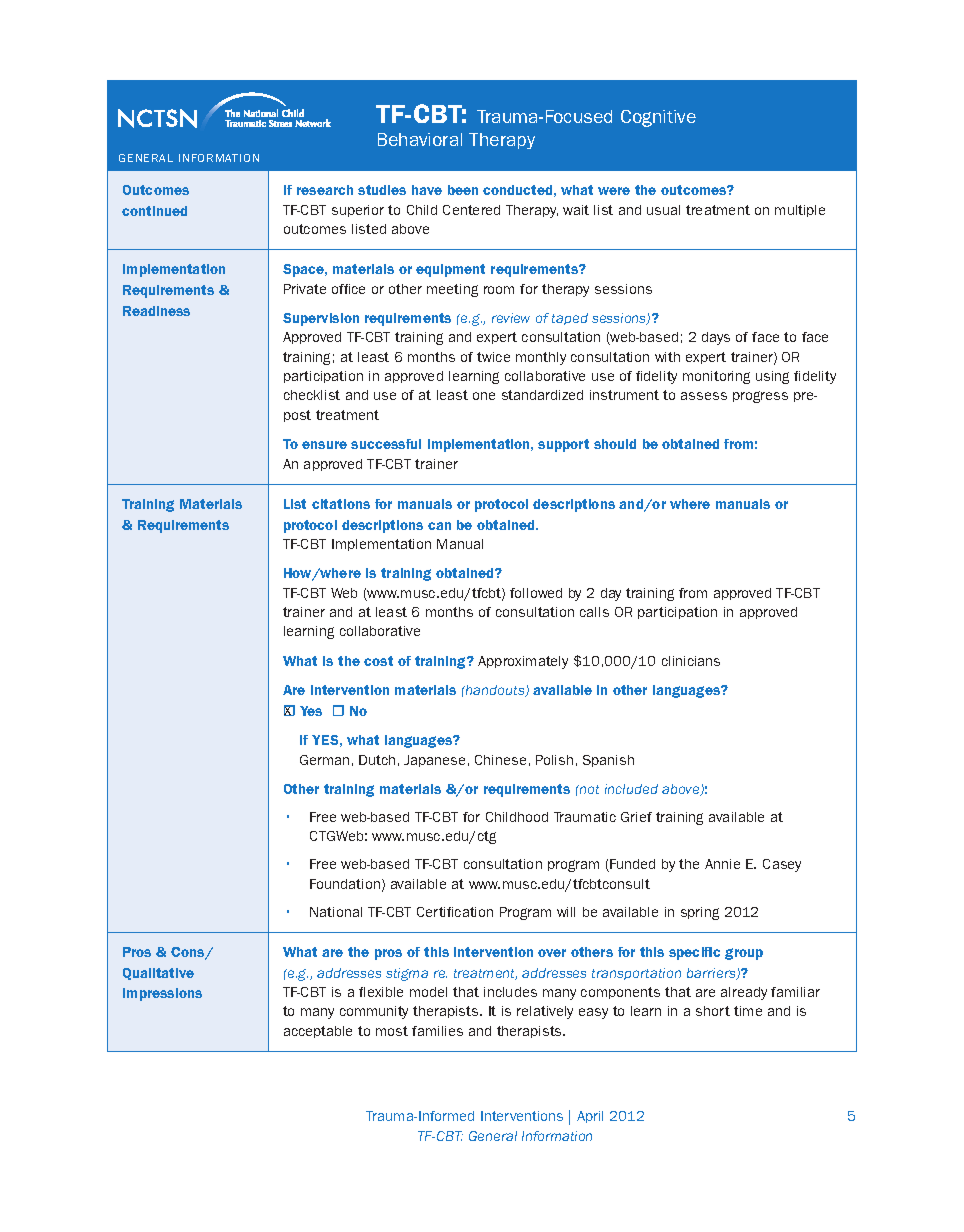 This page has height=1232, width=964. Describe the element at coordinates (691, 661) in the page. I see `clinicians` at that location.
